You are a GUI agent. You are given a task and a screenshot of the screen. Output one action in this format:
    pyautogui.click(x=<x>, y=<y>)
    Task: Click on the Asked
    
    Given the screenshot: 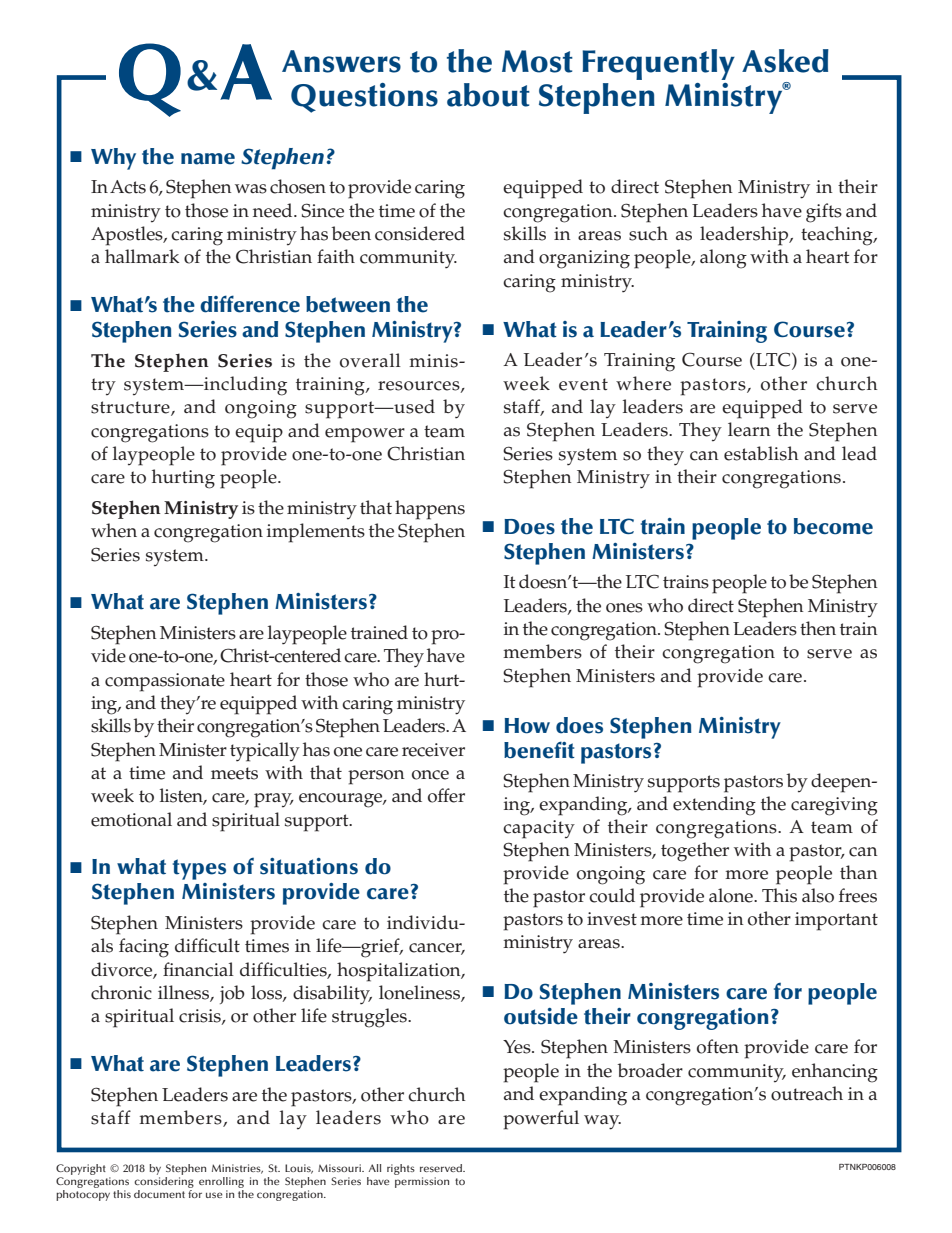 What is the action you would take?
    pyautogui.click(x=785, y=61)
